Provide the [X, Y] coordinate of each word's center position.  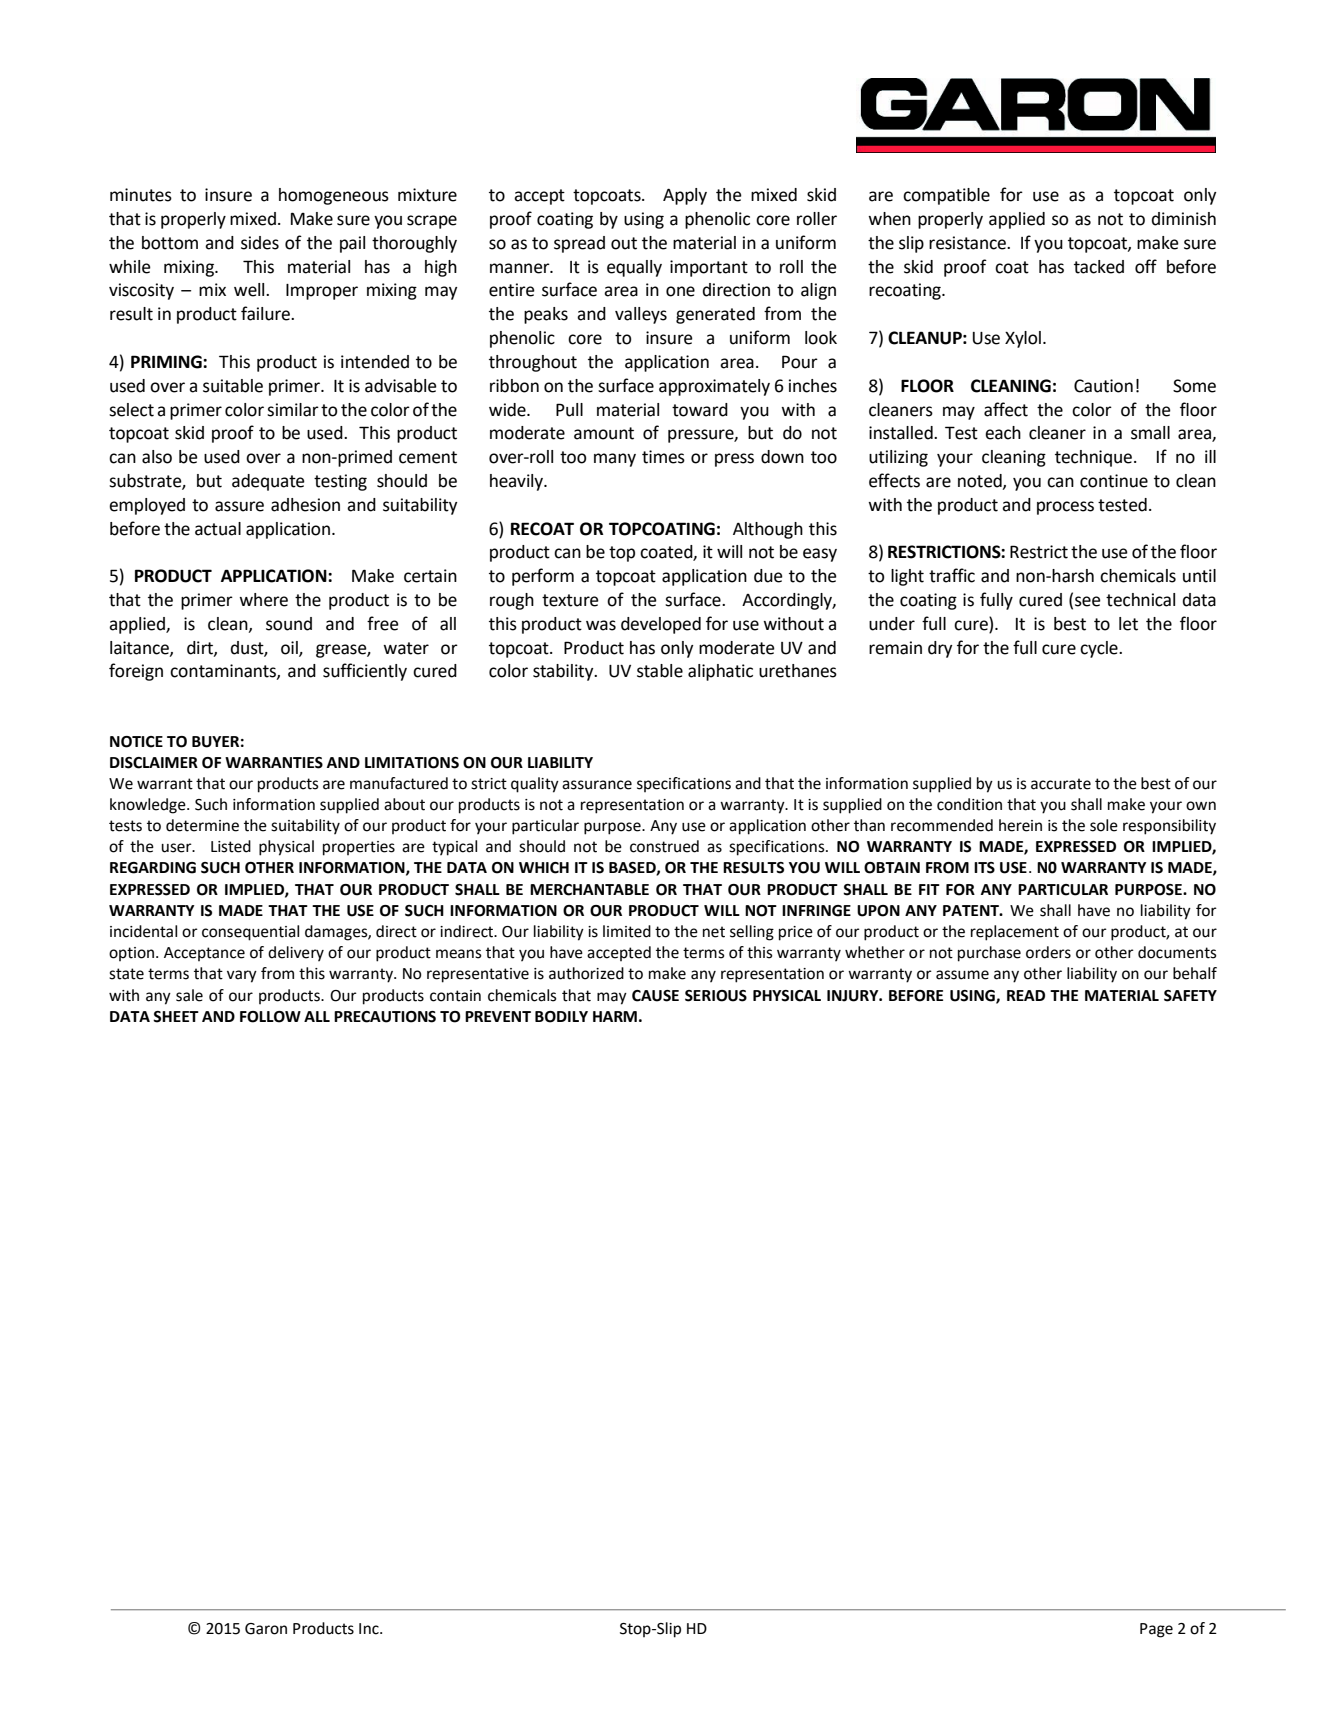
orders [1048, 952]
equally [634, 268]
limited [627, 931]
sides [260, 243]
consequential [250, 933]
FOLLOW [270, 1017]
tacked [1099, 267]
